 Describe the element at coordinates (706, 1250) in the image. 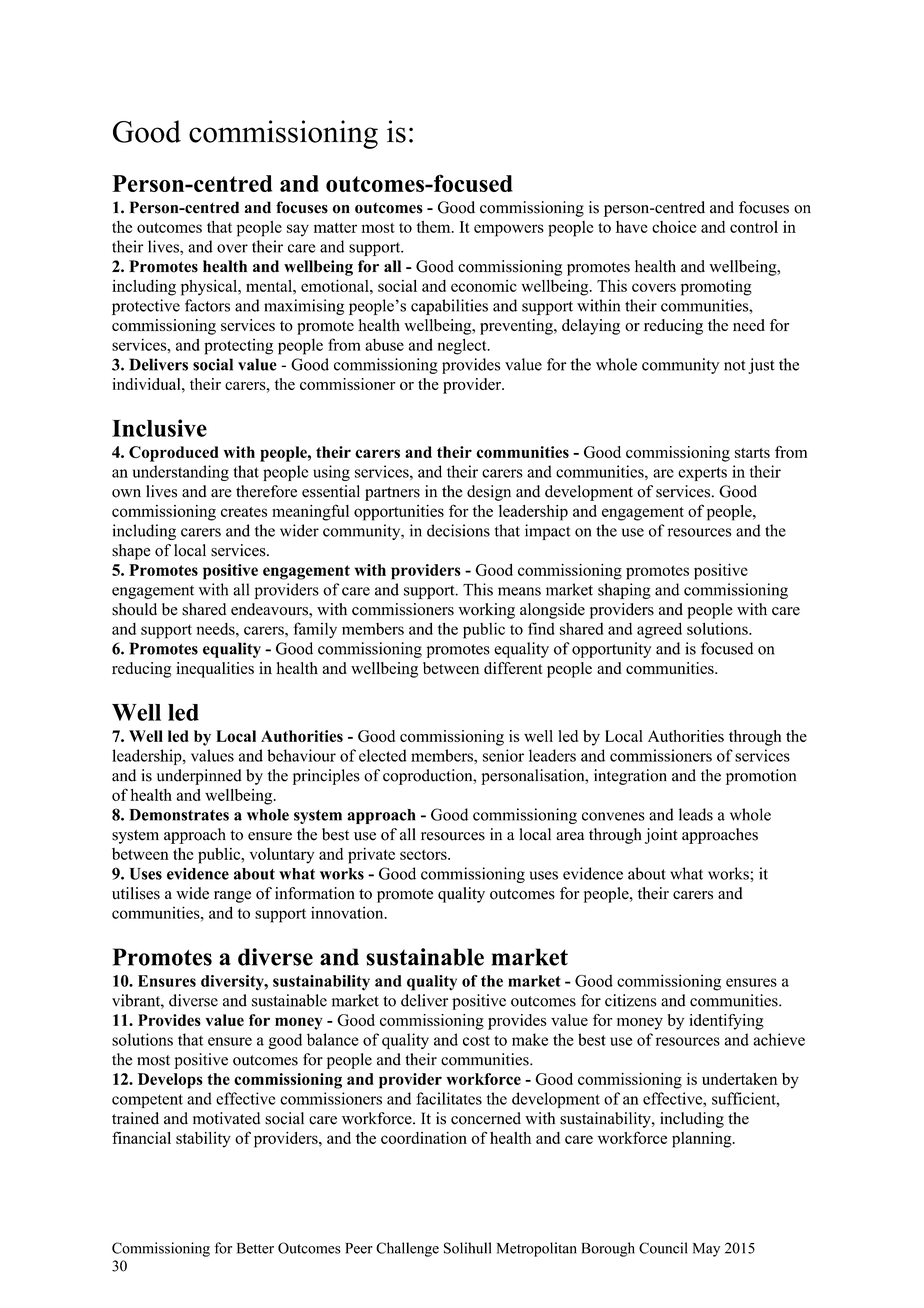

I see `May` at that location.
